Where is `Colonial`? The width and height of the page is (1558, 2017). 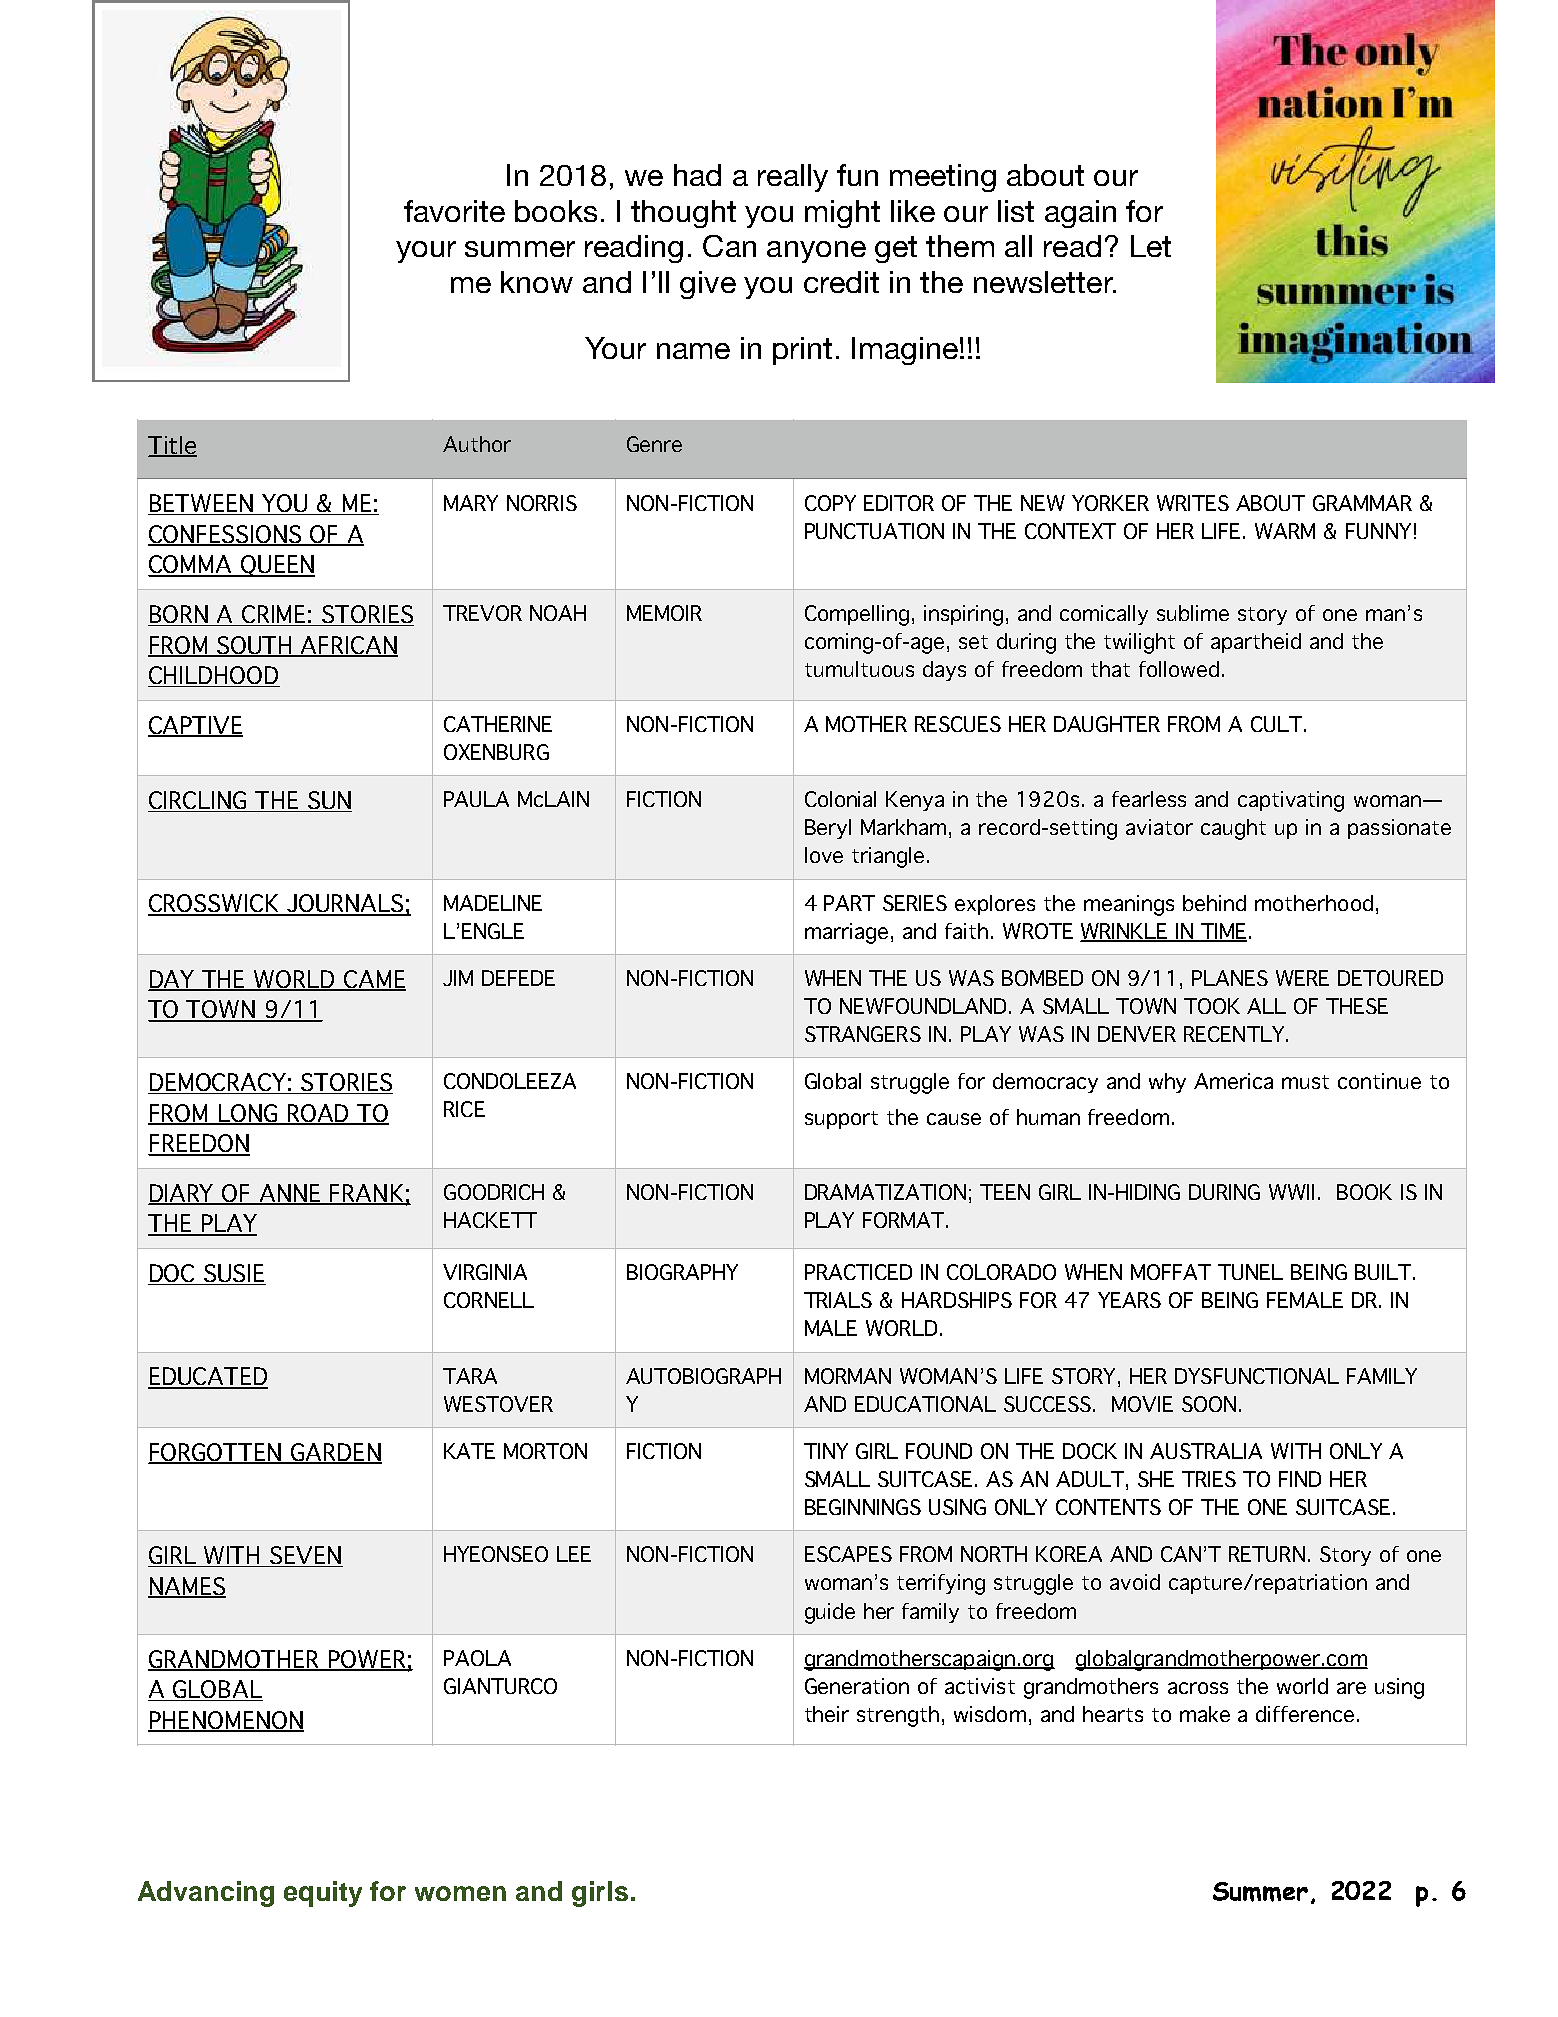 Colonial is located at coordinates (840, 799).
